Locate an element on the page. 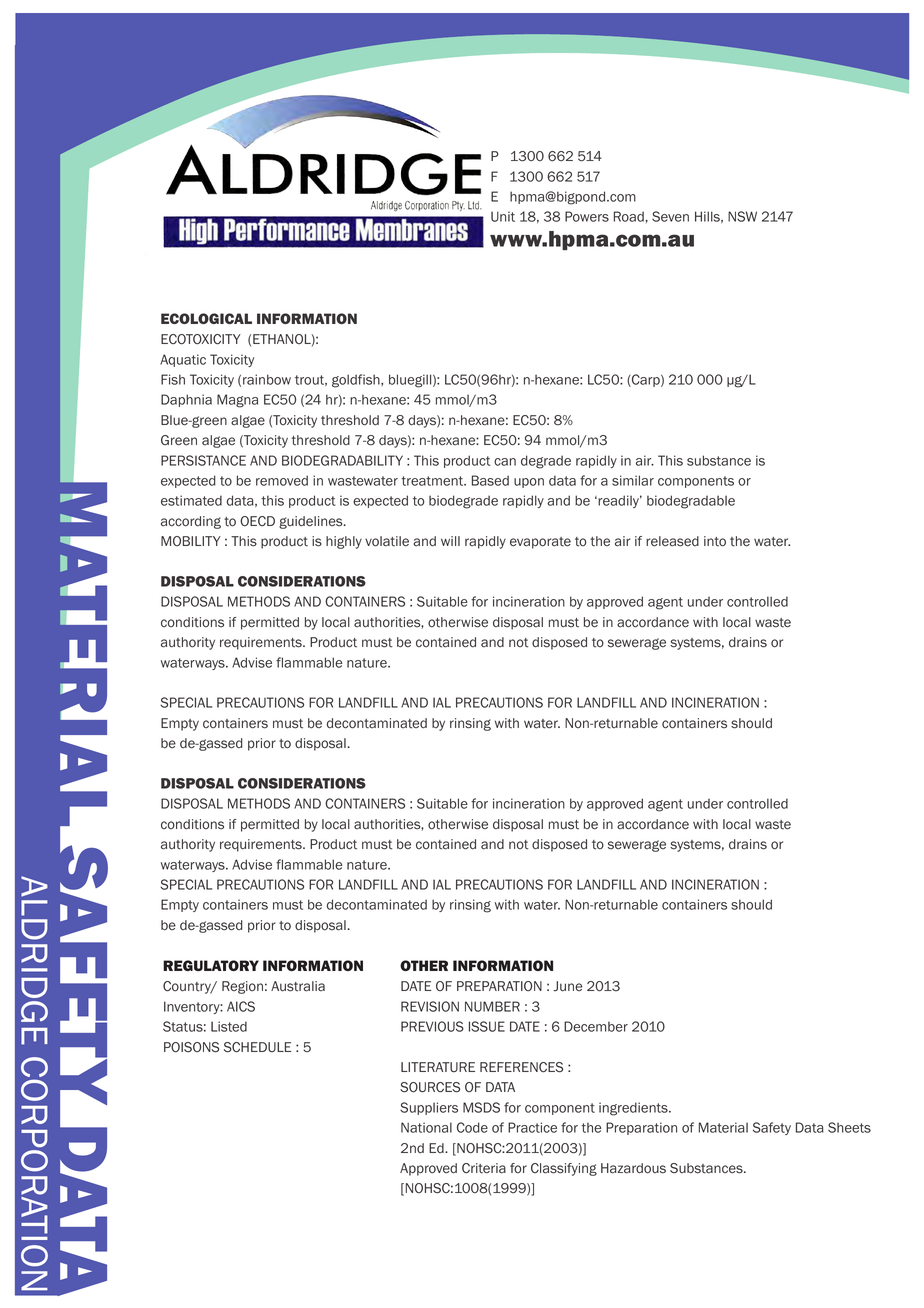 The width and height of the image is (924, 1308). SCHEDULE is located at coordinates (257, 1047).
